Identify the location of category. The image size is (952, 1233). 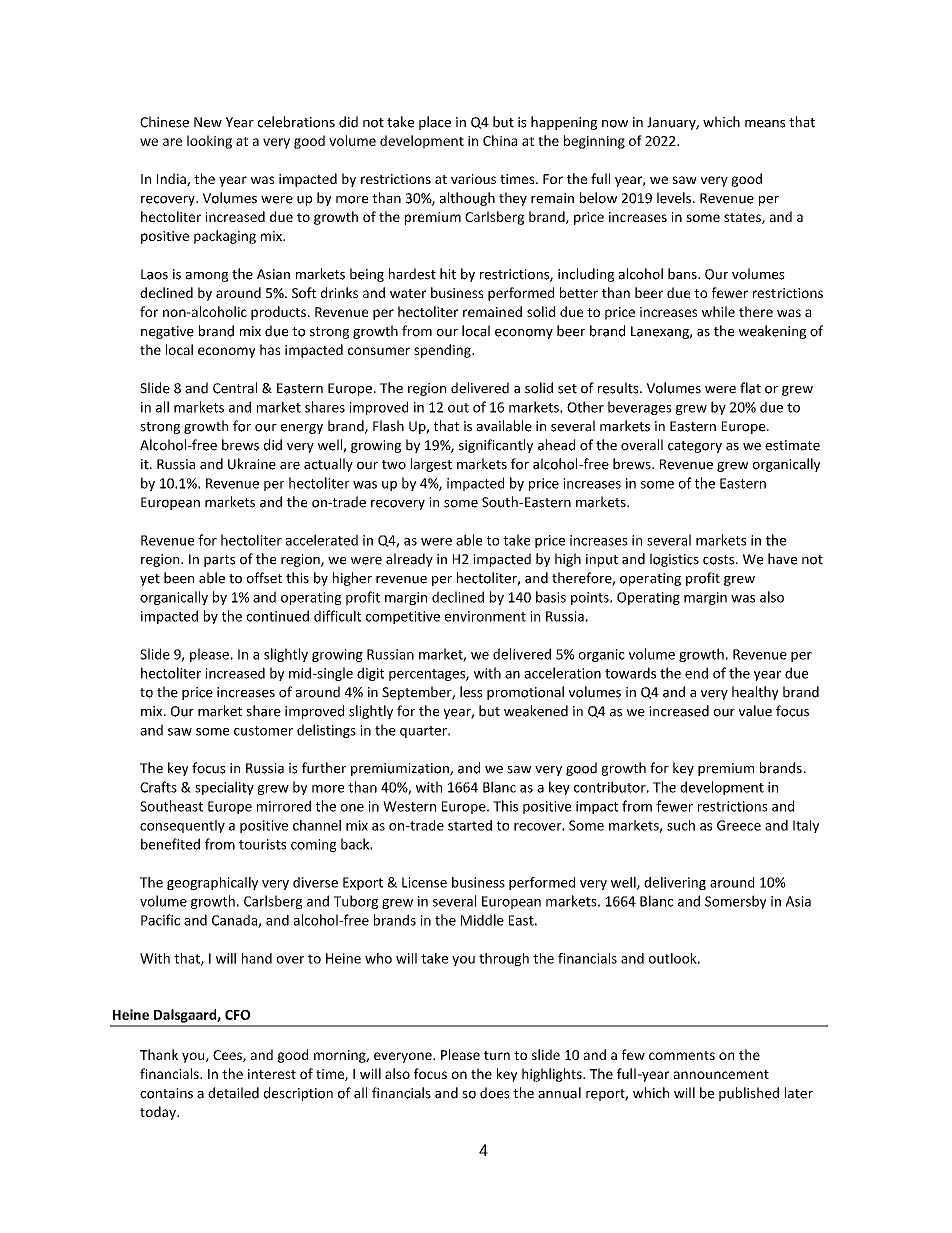
(695, 447).
